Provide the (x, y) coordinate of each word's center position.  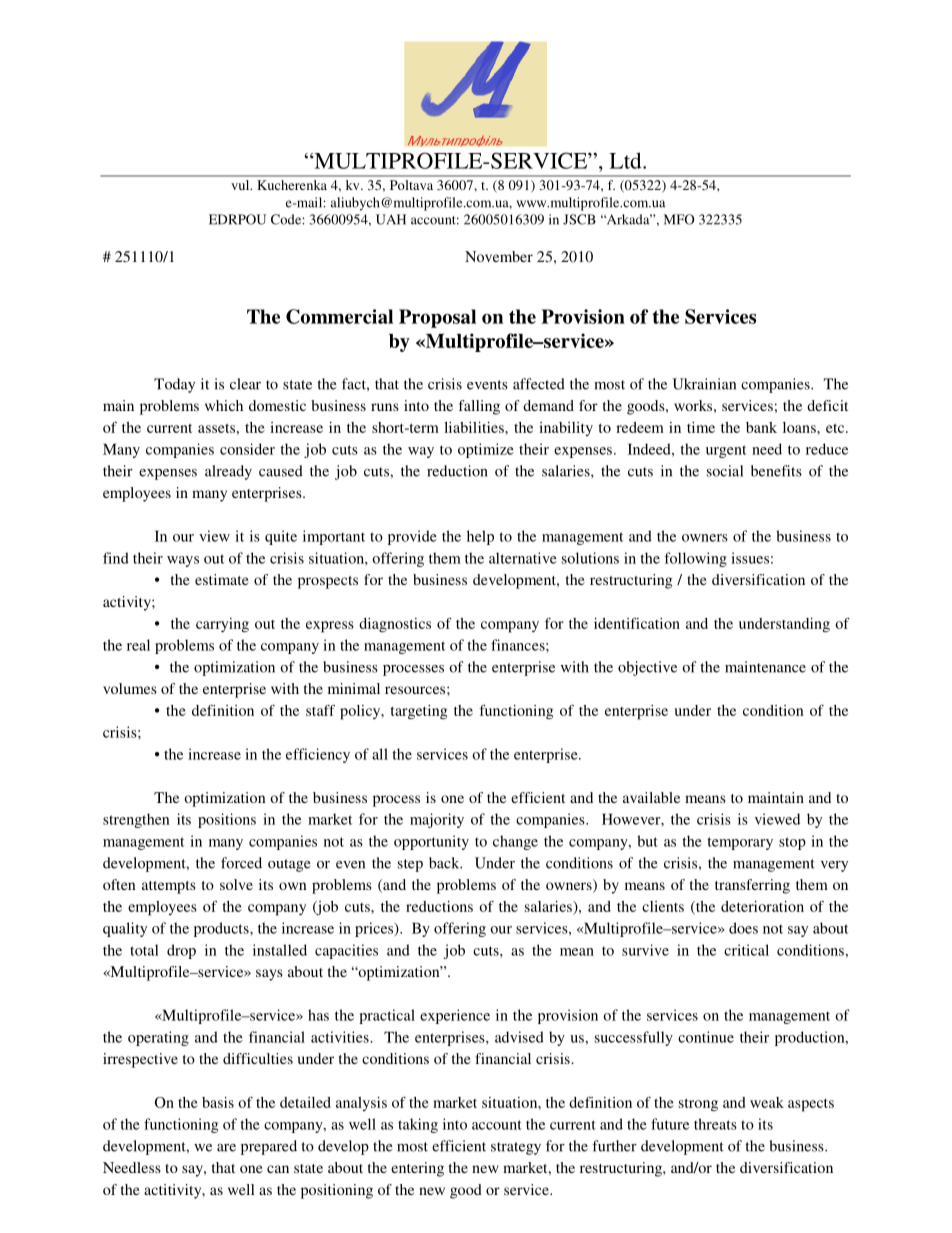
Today (174, 385)
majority (437, 820)
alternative (523, 558)
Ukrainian (704, 384)
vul (241, 185)
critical (746, 950)
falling (479, 407)
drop (181, 951)
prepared (269, 1147)
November (499, 256)
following (695, 559)
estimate (222, 579)
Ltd (626, 160)
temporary (740, 843)
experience (455, 1016)
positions (227, 820)
